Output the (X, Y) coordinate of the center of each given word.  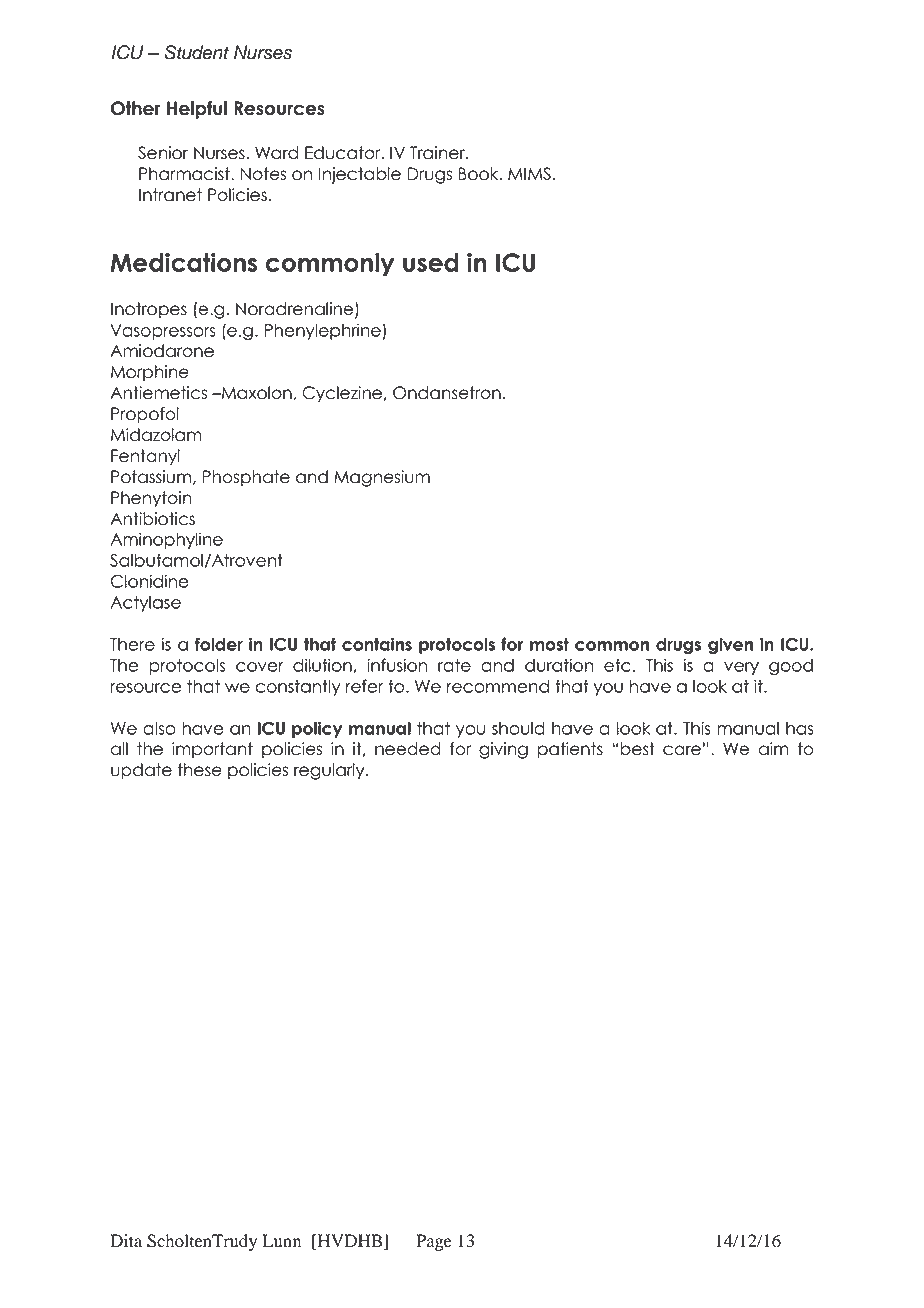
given (730, 645)
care (682, 750)
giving (503, 750)
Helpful (197, 110)
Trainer (438, 153)
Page (434, 1242)
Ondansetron (447, 393)
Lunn (282, 1241)
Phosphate (246, 478)
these (200, 770)
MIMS (529, 174)
